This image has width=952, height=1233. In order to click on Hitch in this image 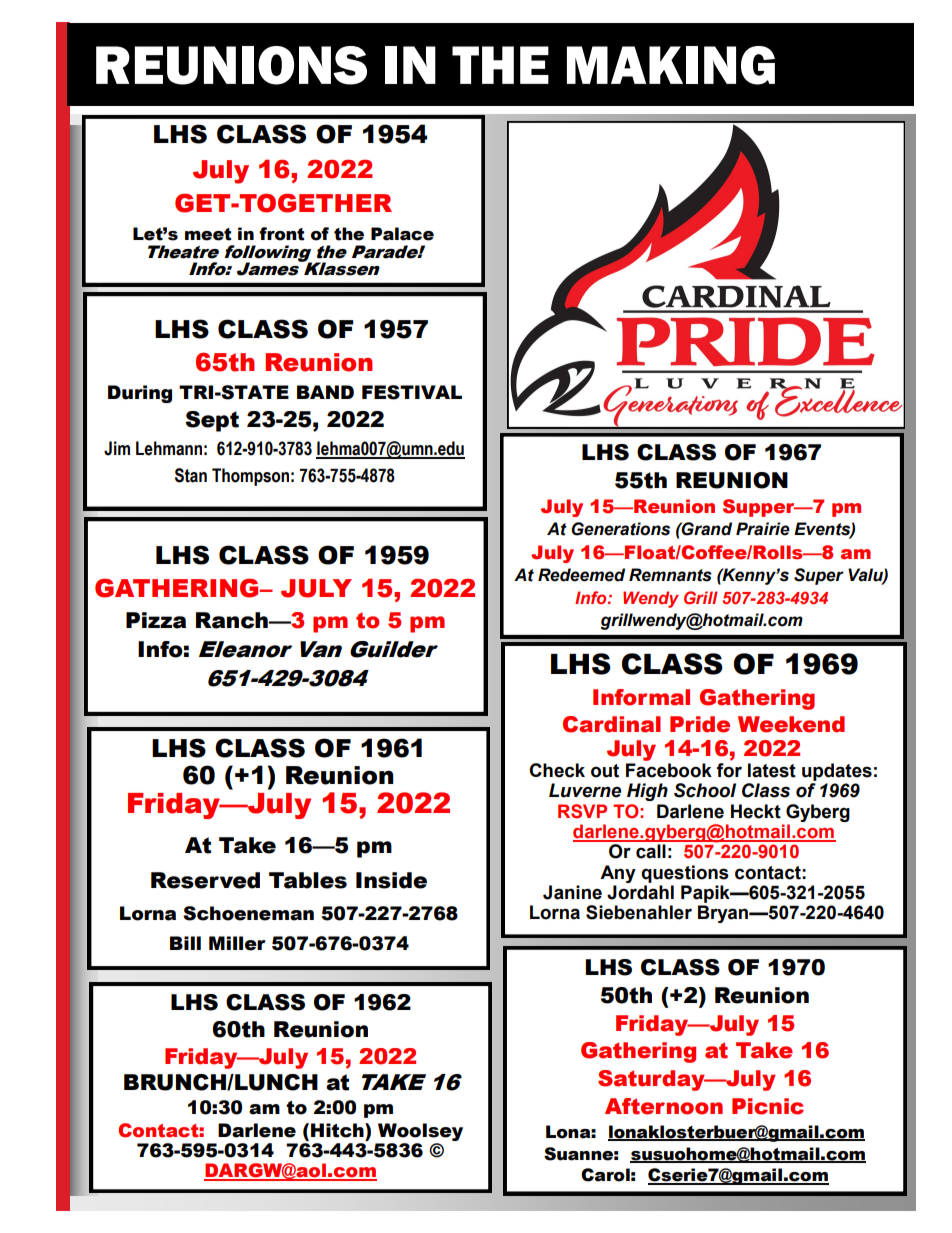, I will do `click(338, 1130)`.
